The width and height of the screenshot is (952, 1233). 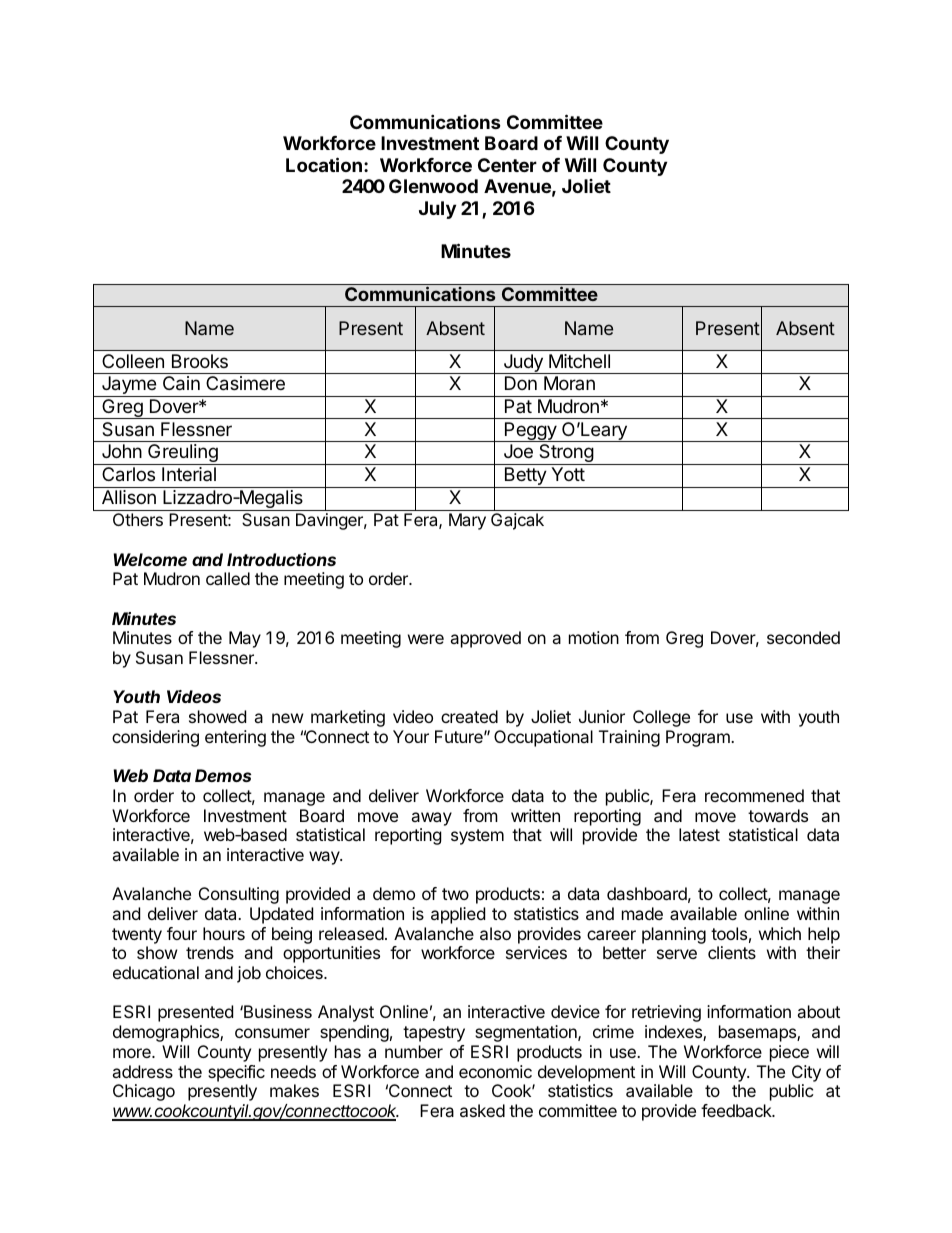 What do you see at coordinates (507, 165) in the screenshot?
I see `Center` at bounding box center [507, 165].
